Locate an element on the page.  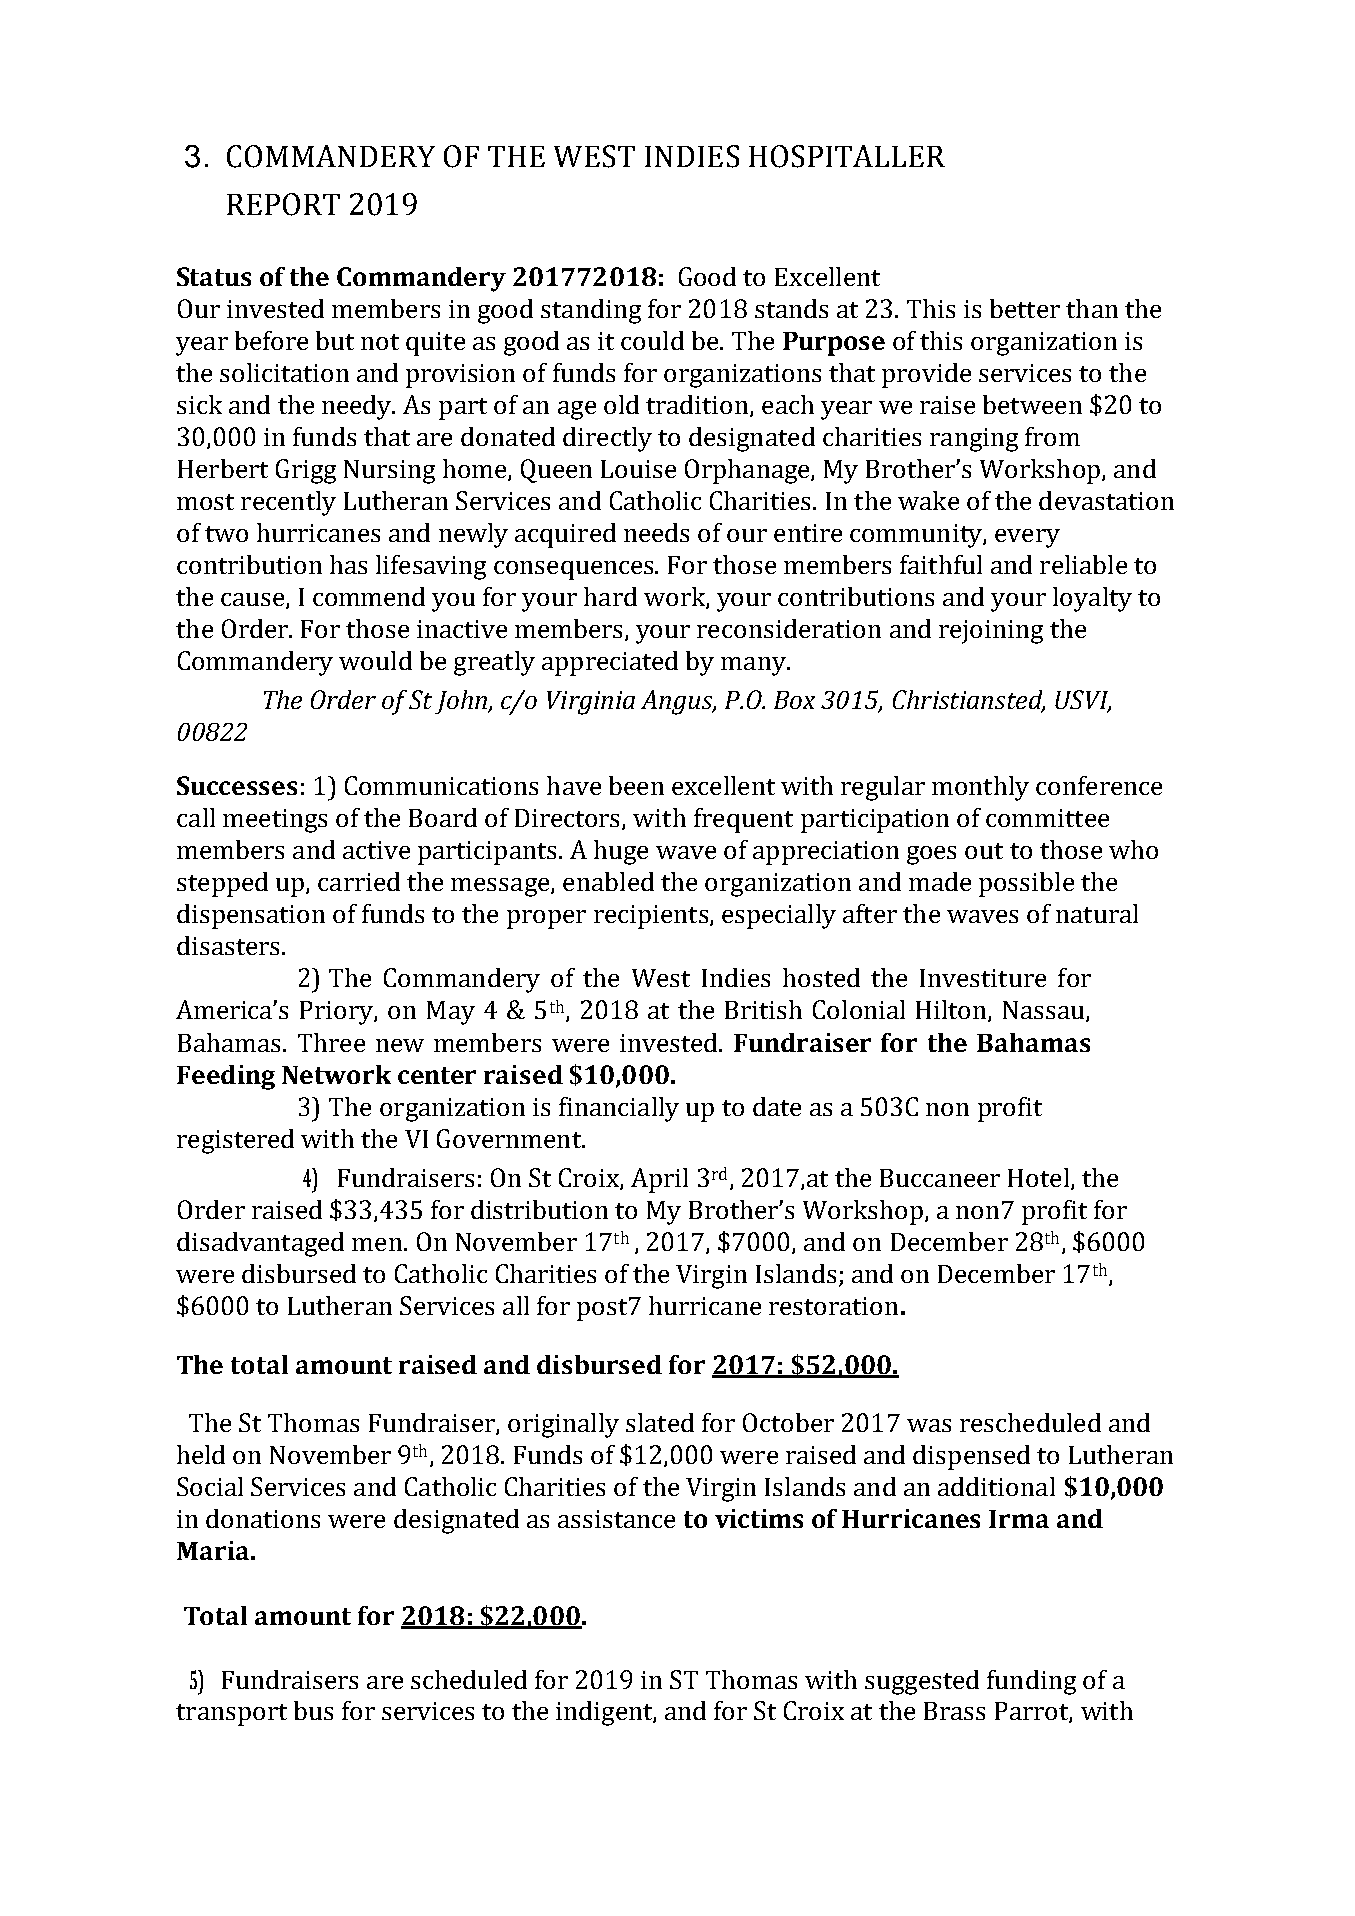
Investiture is located at coordinates (983, 978).
